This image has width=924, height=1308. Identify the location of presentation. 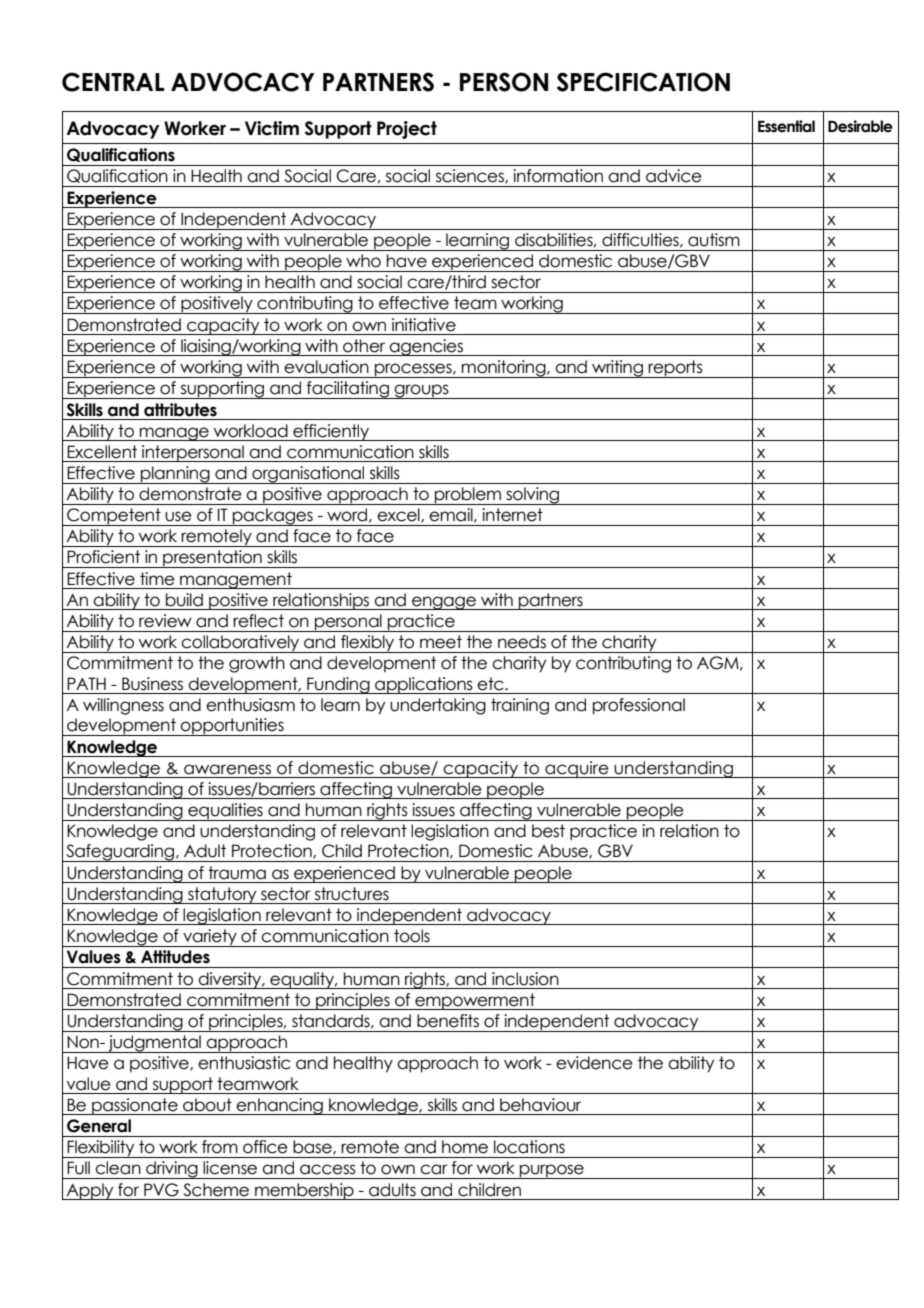
(212, 559).
